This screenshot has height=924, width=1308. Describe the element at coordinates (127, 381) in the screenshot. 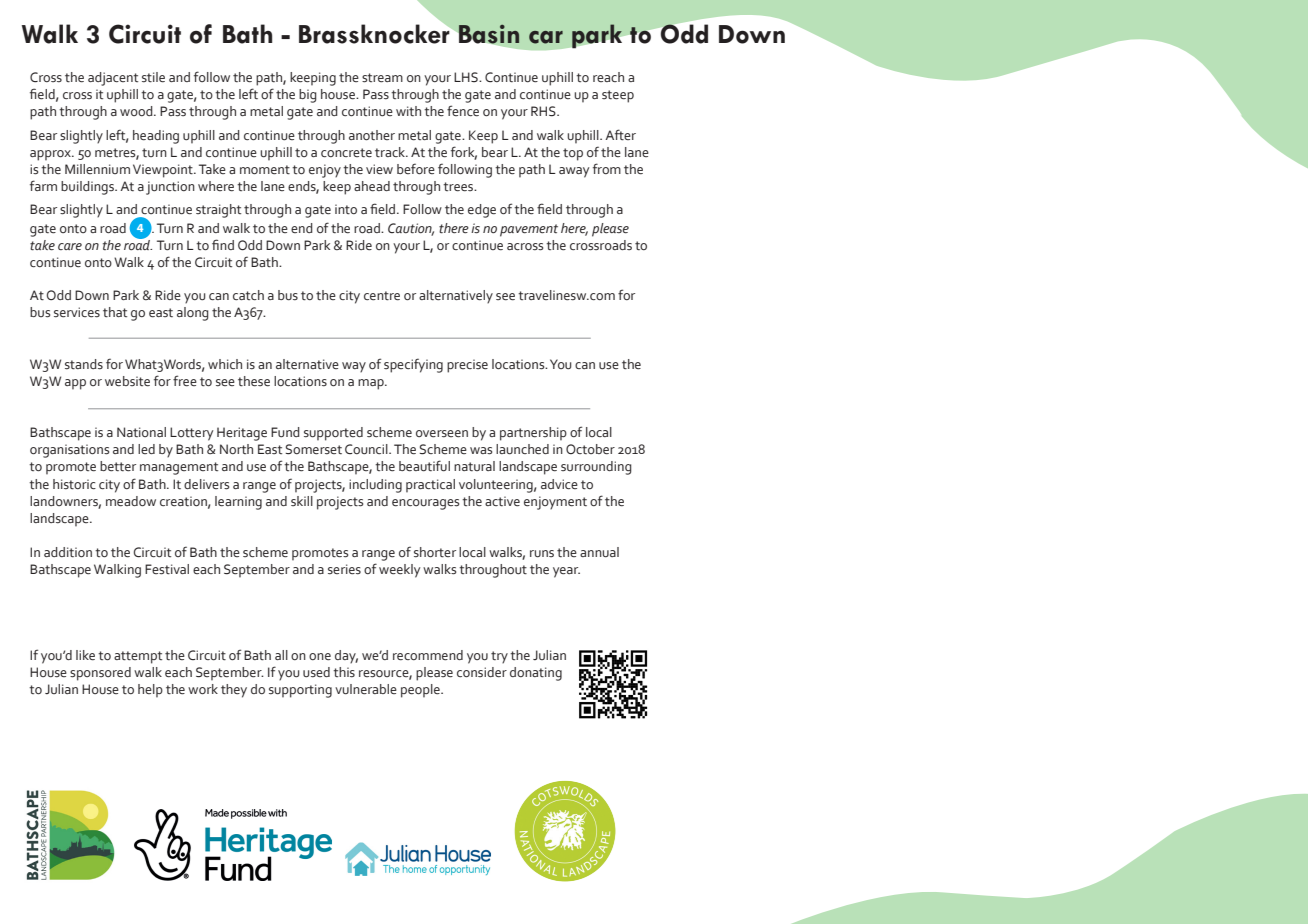

I see `website` at that location.
